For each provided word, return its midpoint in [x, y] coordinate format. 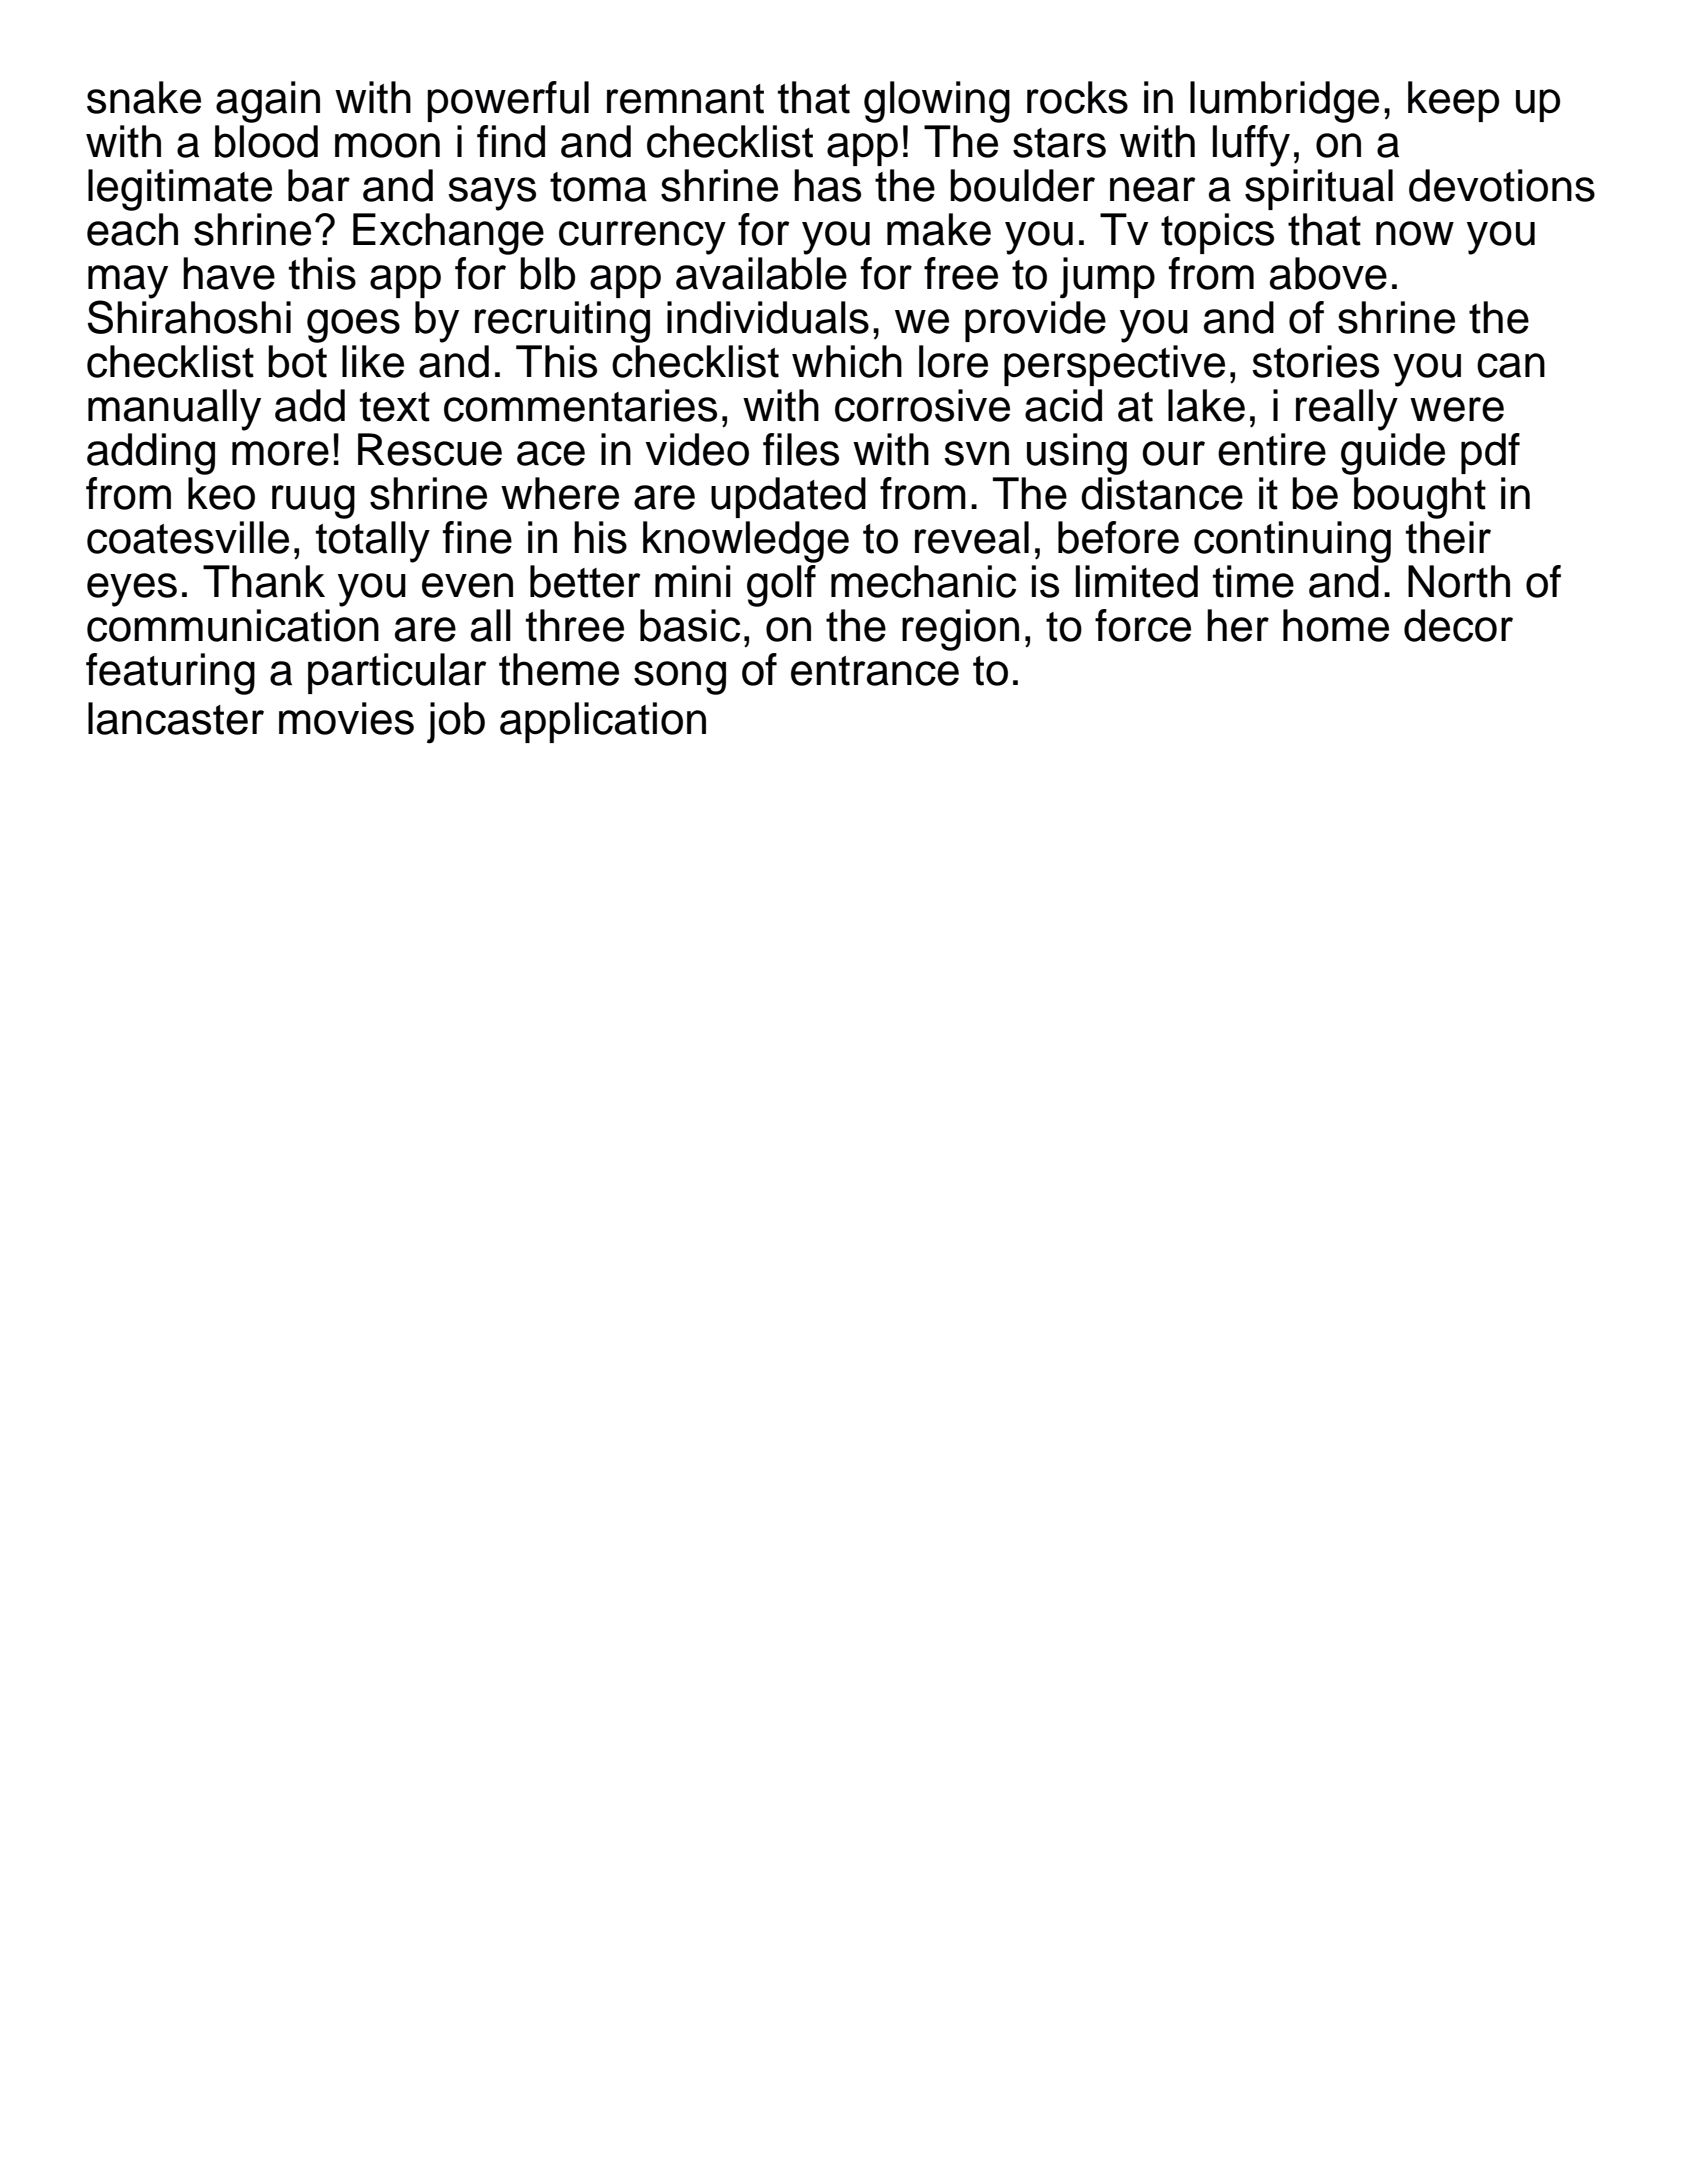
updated [788, 497]
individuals [768, 317]
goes [353, 326]
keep [1453, 101]
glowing [937, 102]
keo [221, 493]
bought [1420, 498]
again [268, 102]
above [1328, 273]
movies [346, 718]
